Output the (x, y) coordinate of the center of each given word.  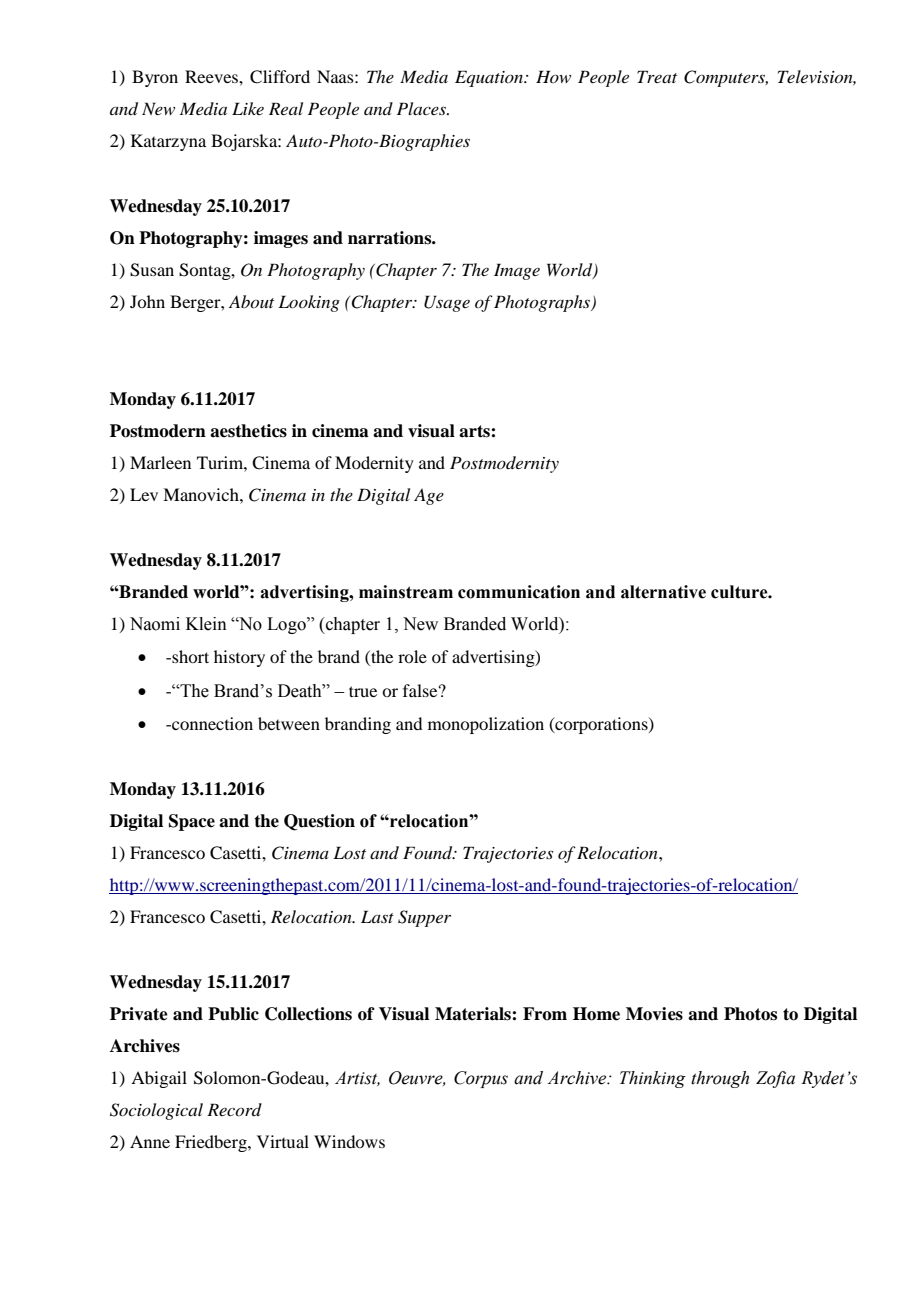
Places (422, 108)
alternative (663, 592)
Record (234, 1109)
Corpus (481, 1079)
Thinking (653, 1079)
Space (192, 822)
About (251, 301)
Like (248, 108)
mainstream (406, 592)
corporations (601, 725)
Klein (206, 624)
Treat (657, 76)
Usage (447, 303)
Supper (424, 918)
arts (475, 431)
